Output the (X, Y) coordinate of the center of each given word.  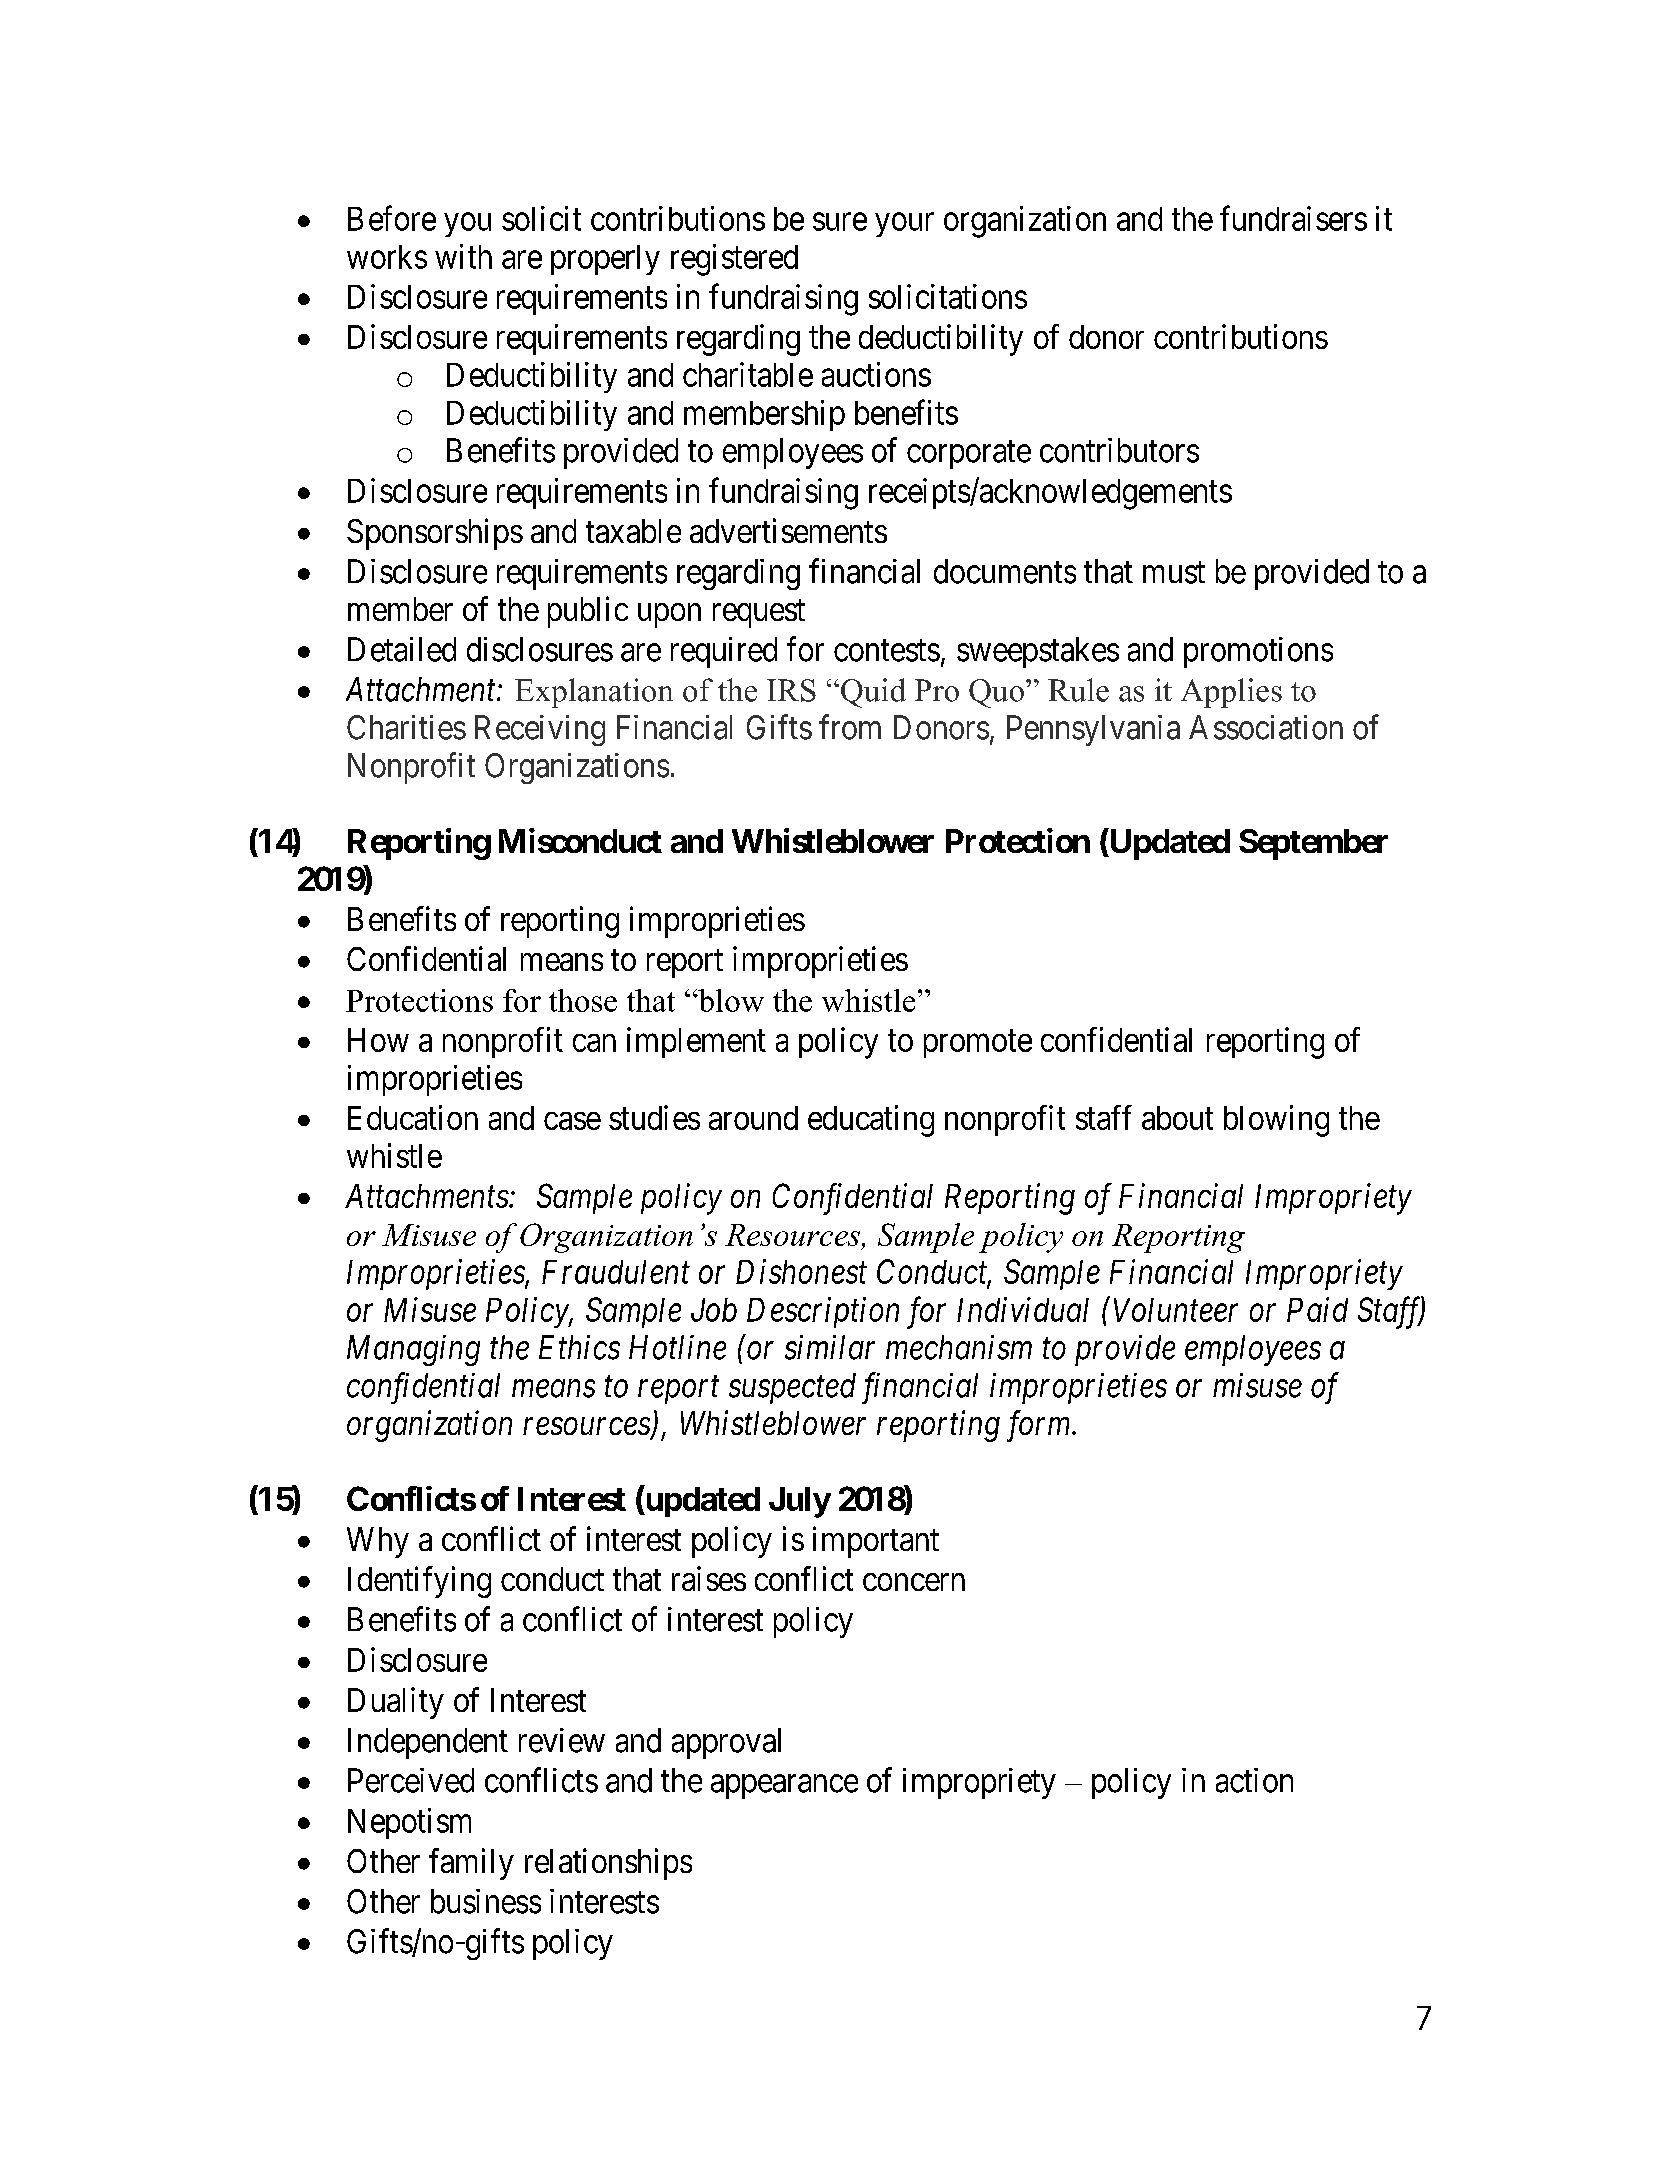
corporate (969, 455)
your (904, 225)
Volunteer (1176, 1310)
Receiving (540, 730)
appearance (784, 1787)
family (471, 1864)
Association (1266, 727)
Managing (413, 1350)
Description (823, 1312)
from (850, 727)
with (463, 256)
